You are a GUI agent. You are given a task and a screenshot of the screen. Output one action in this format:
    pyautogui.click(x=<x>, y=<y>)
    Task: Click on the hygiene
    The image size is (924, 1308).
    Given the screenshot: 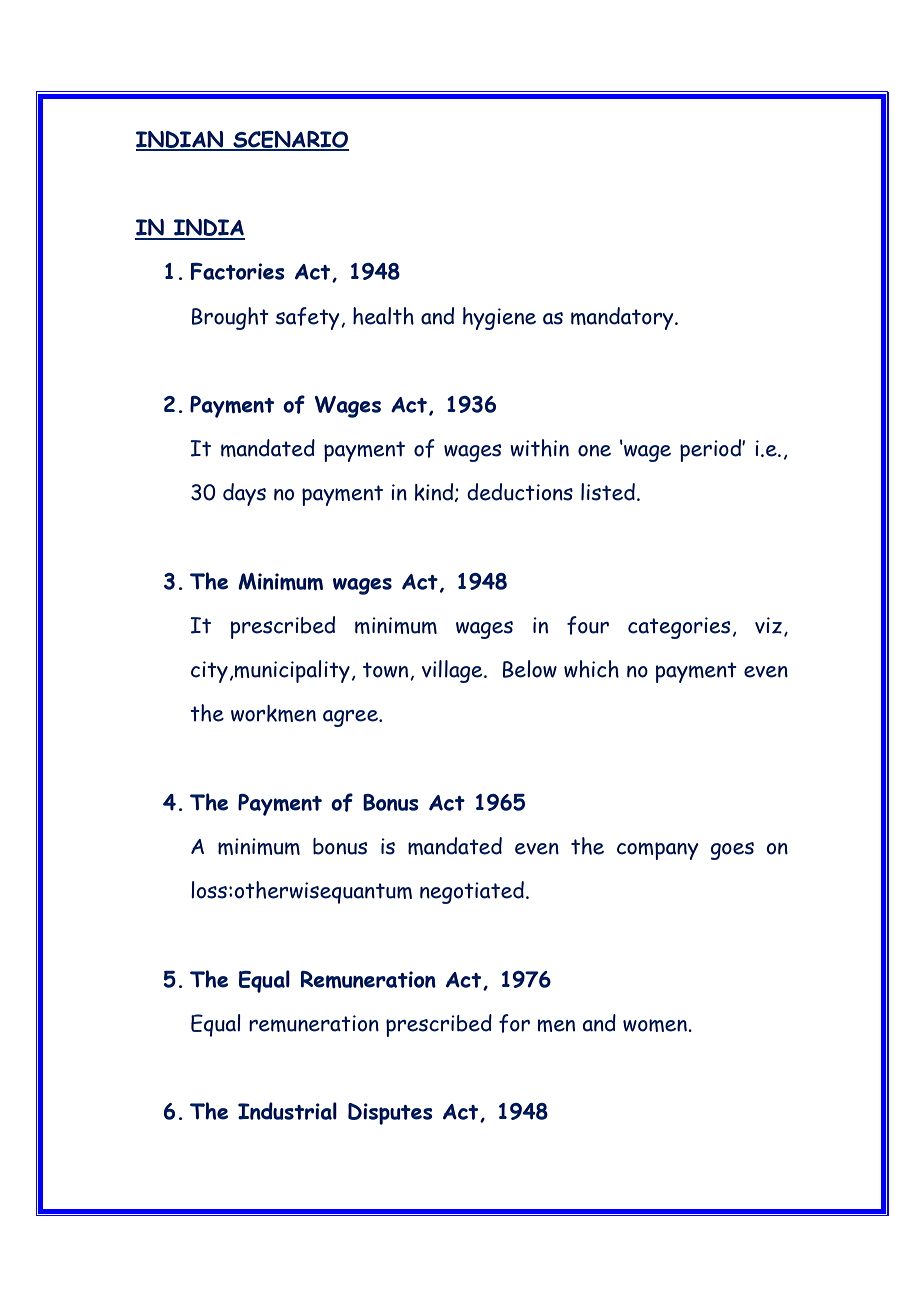 What is the action you would take?
    pyautogui.click(x=499, y=318)
